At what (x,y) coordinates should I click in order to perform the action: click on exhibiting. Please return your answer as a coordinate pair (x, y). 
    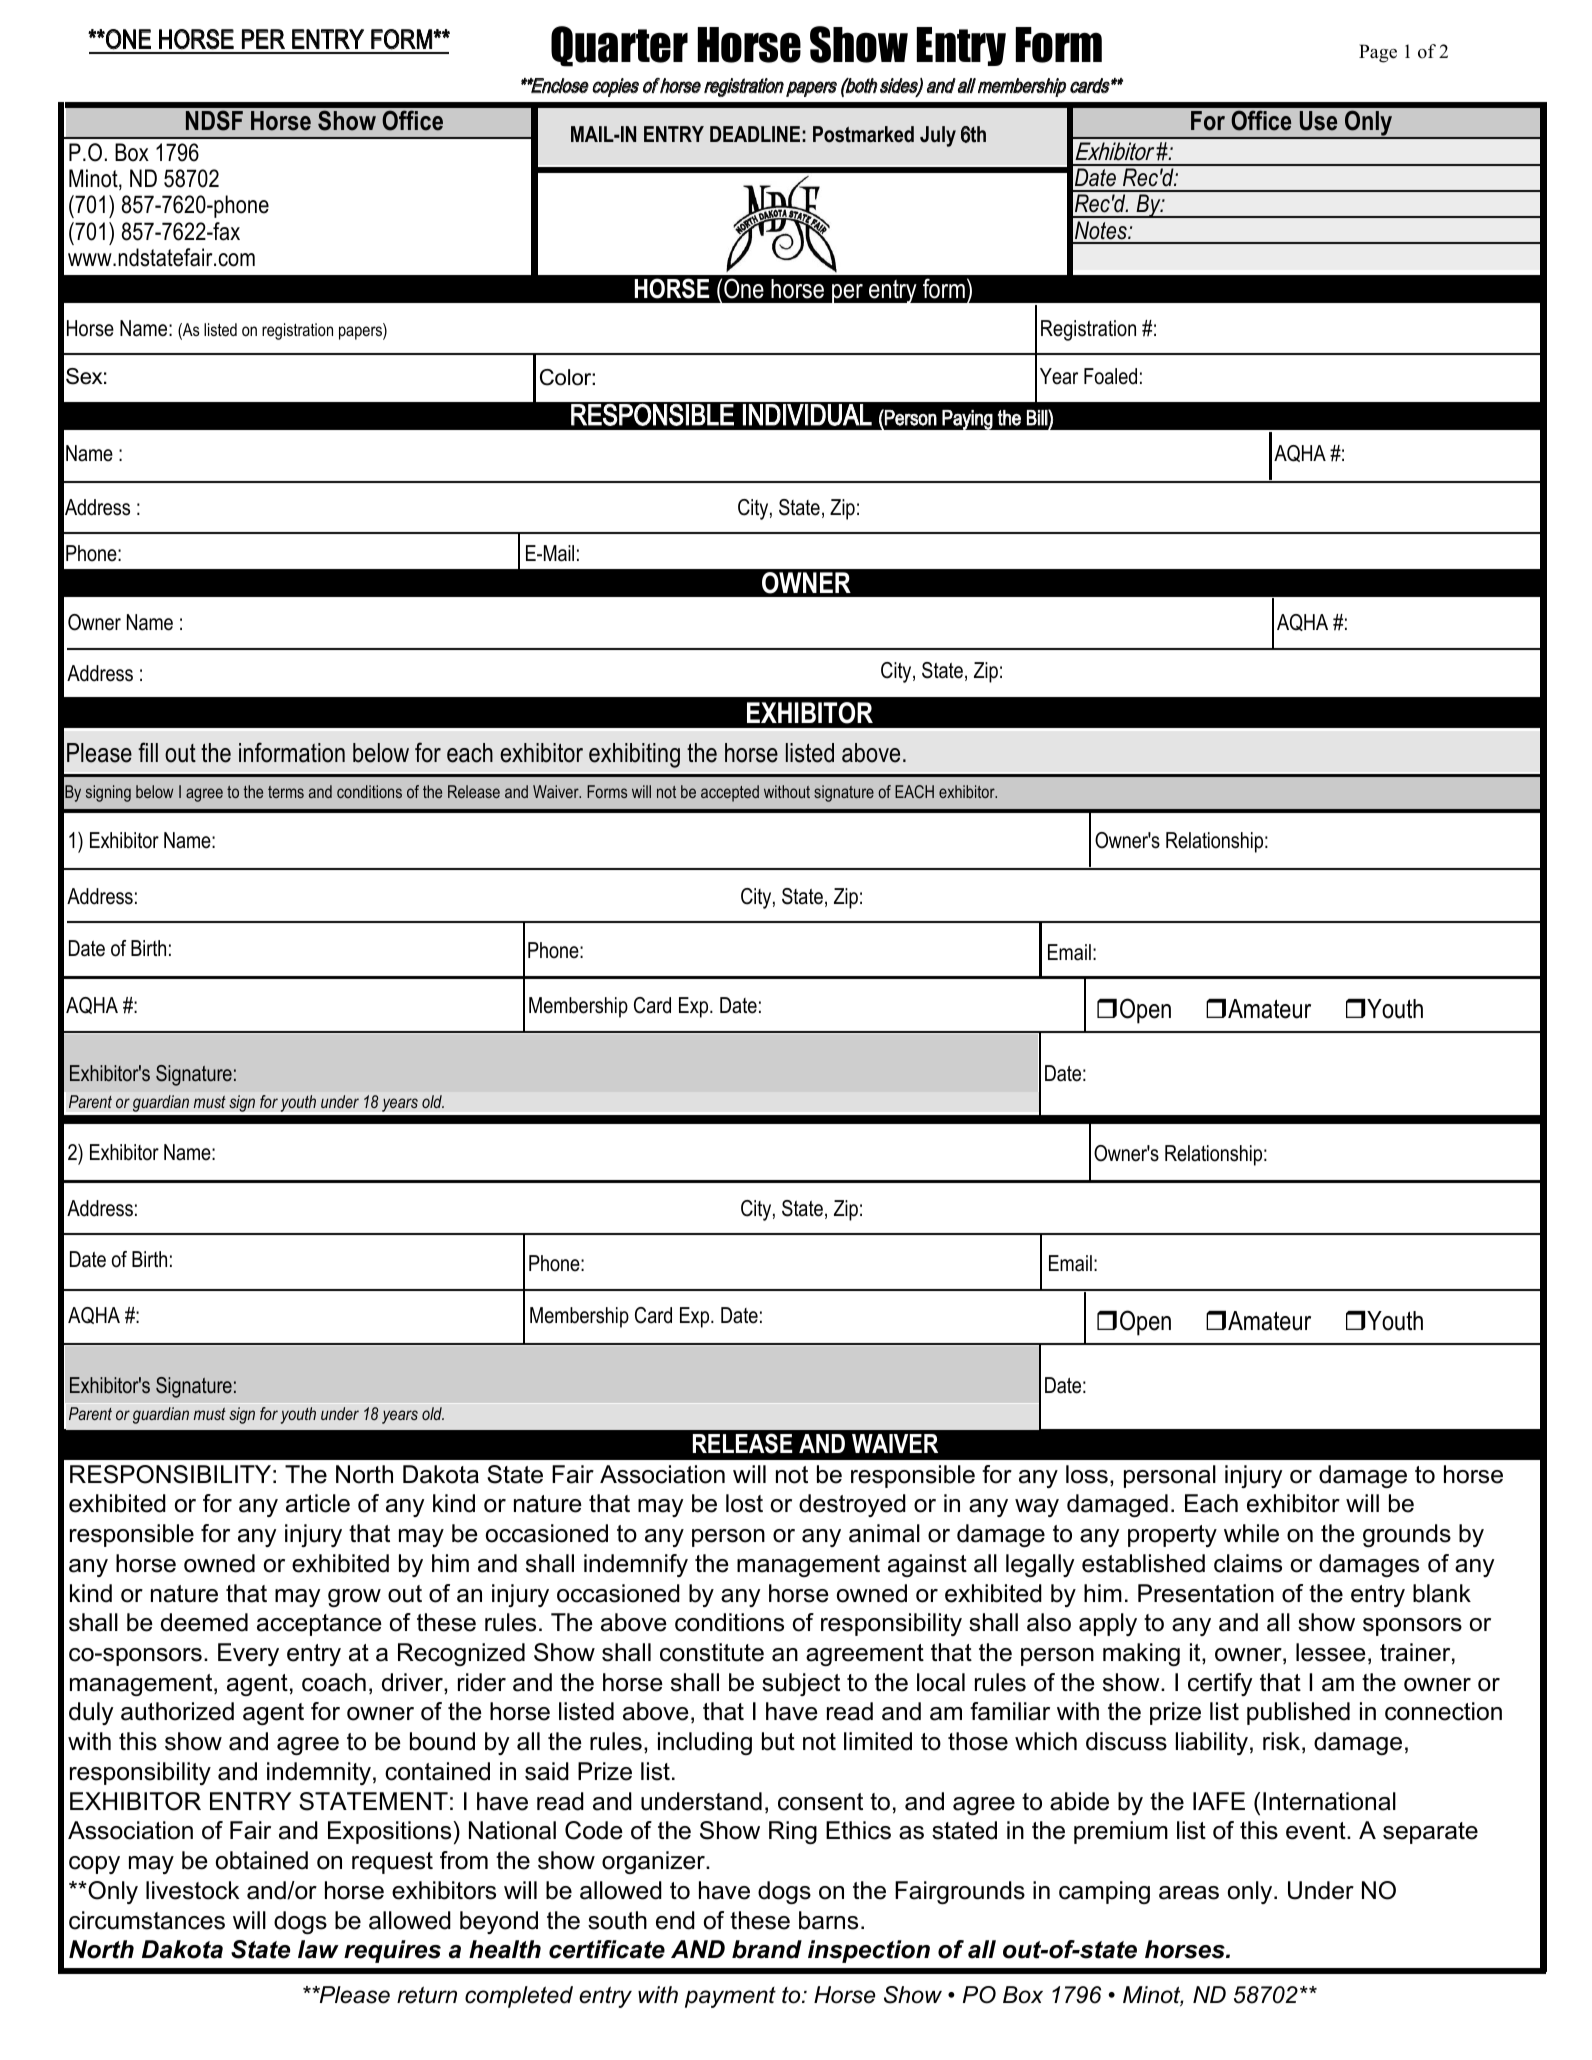
    Looking at the image, I should click on (634, 755).
